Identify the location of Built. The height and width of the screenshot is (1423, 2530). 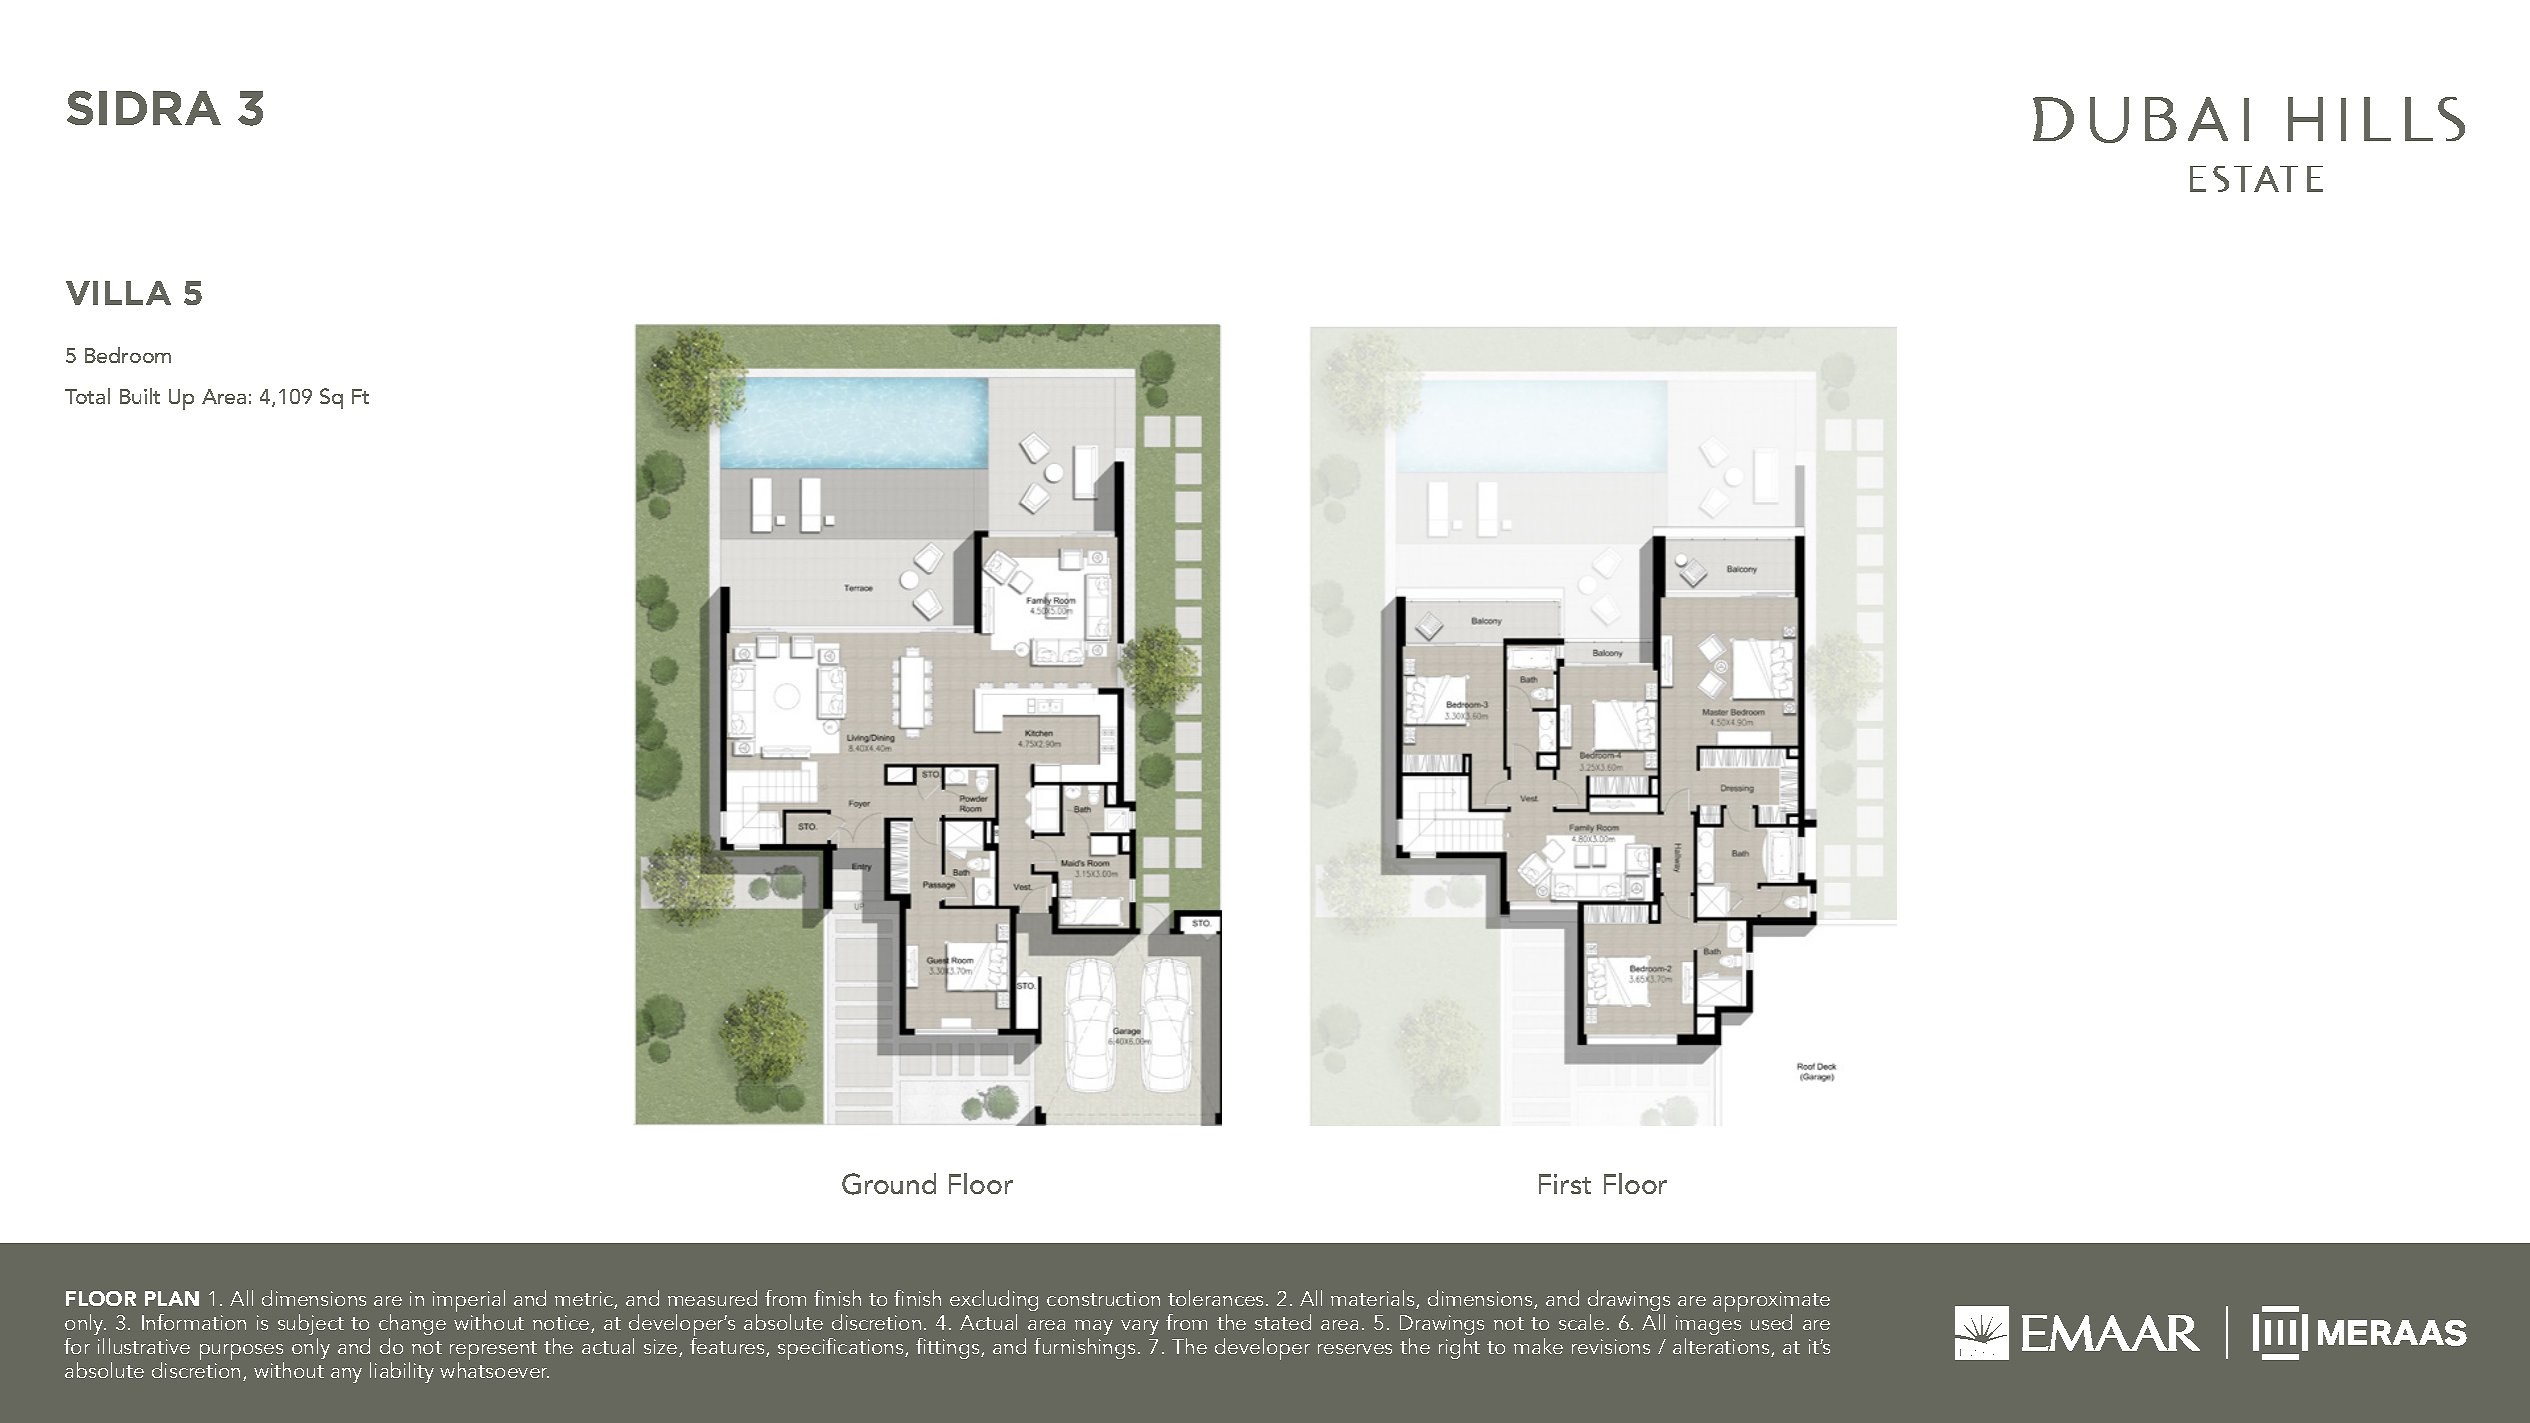
(140, 396).
